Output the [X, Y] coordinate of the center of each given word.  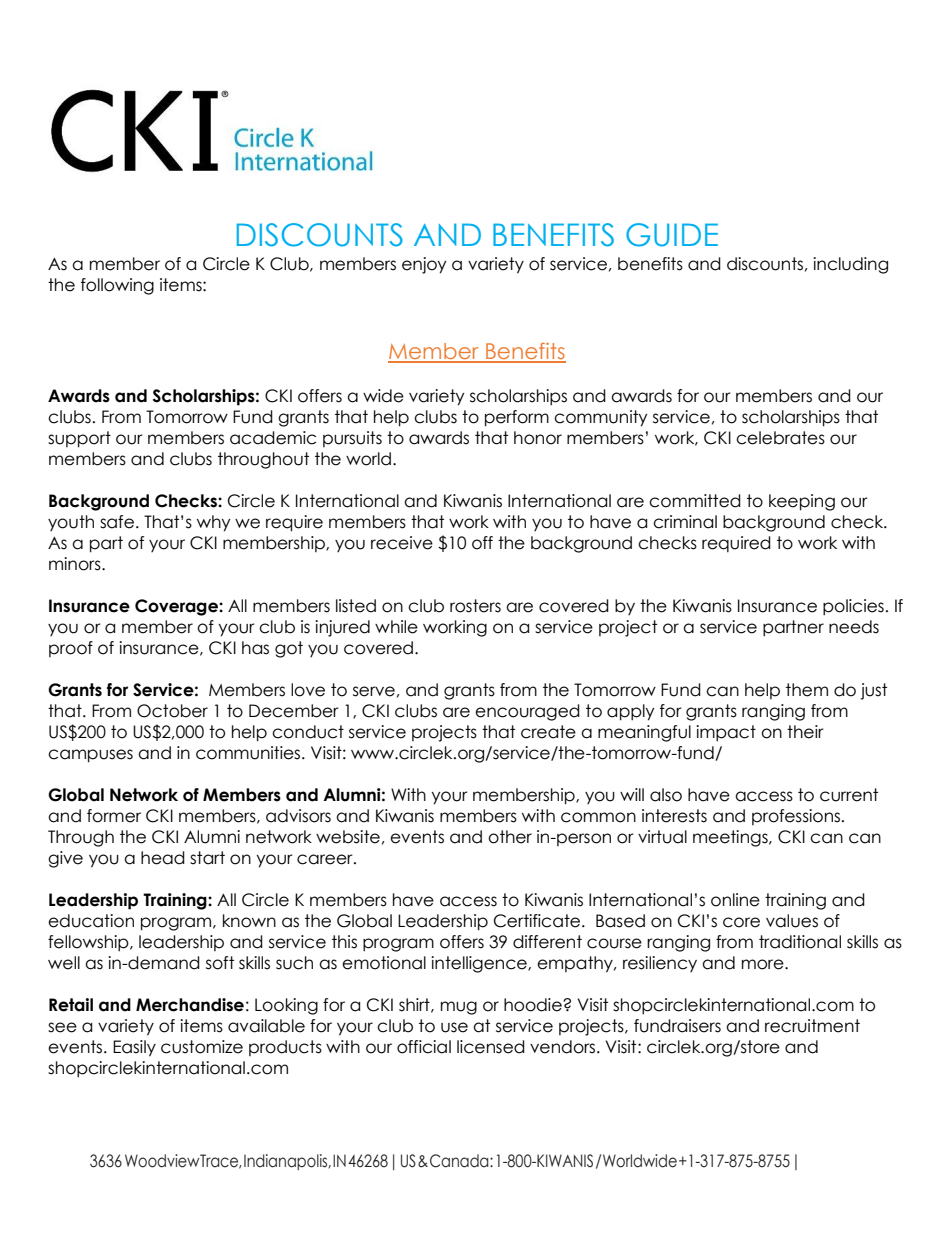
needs [854, 627]
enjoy [424, 265]
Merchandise [190, 1005]
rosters [475, 606]
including [850, 265]
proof [71, 649]
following [117, 286]
